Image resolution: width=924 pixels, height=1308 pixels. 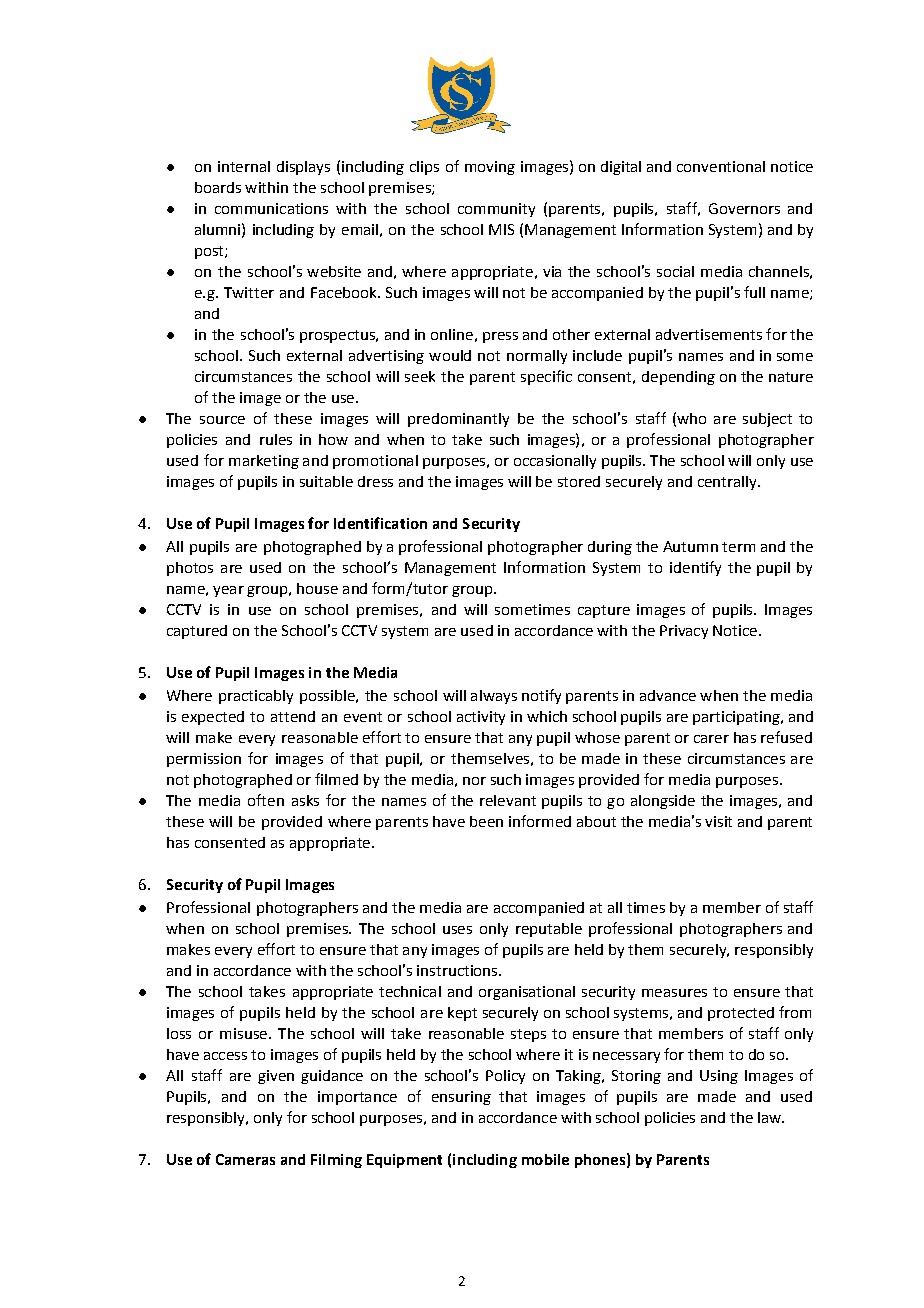 I want to click on Privacy, so click(x=684, y=632).
